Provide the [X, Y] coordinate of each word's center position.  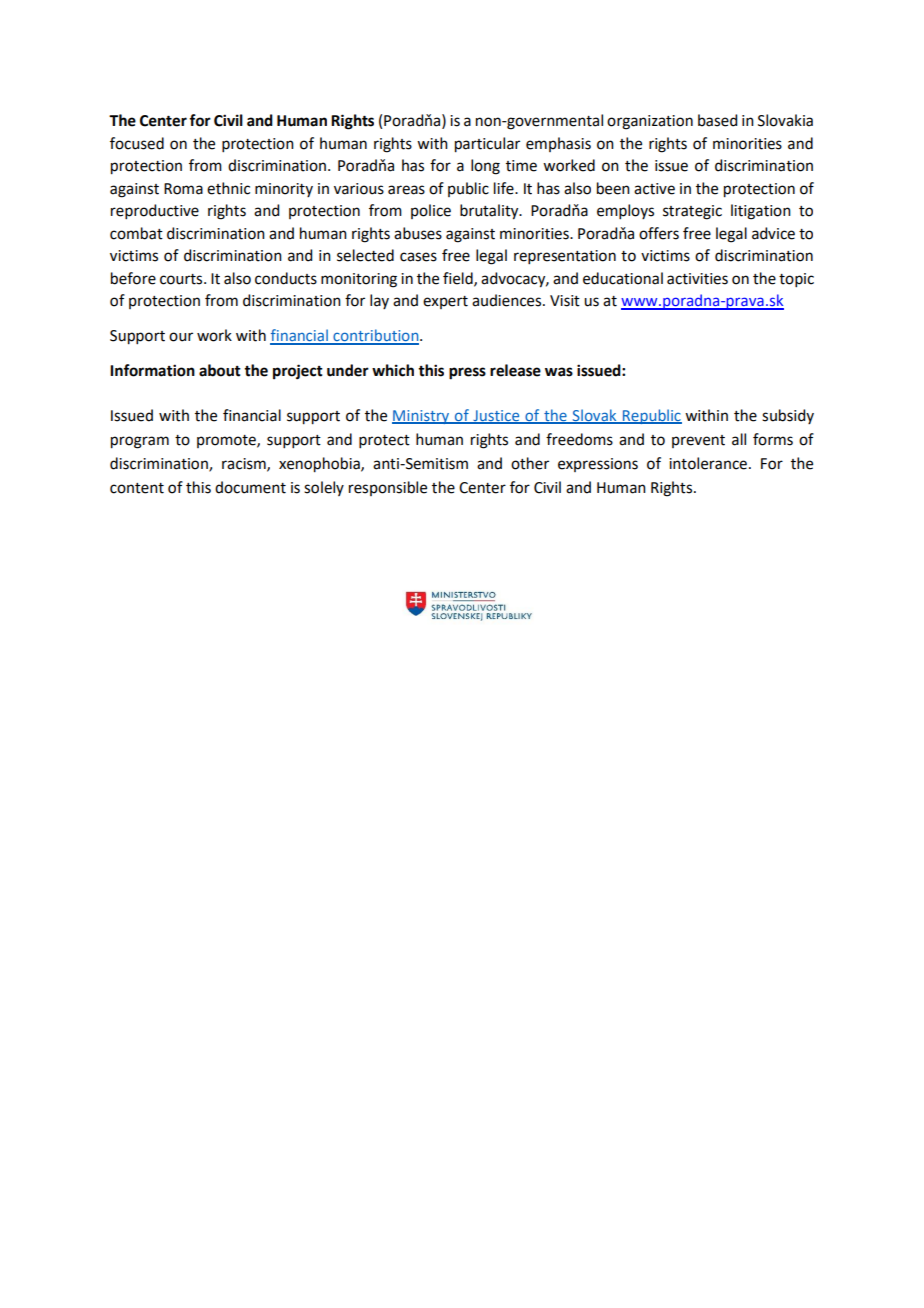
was [559, 372]
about [220, 370]
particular [487, 145]
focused [137, 143]
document [250, 487]
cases [418, 257]
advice [773, 233]
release [515, 370]
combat [136, 233]
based [717, 120]
